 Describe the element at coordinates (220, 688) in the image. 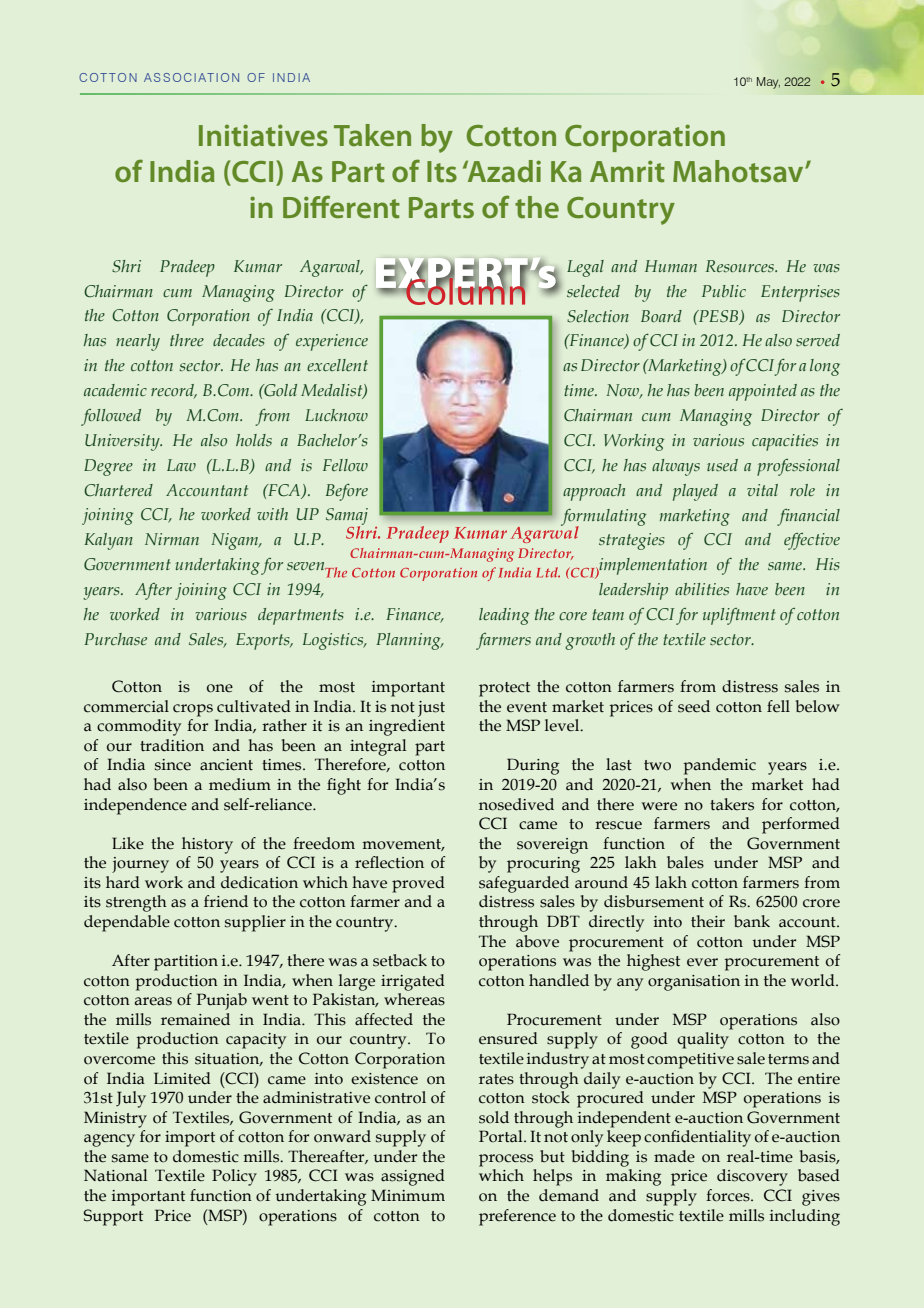

I see `one` at that location.
